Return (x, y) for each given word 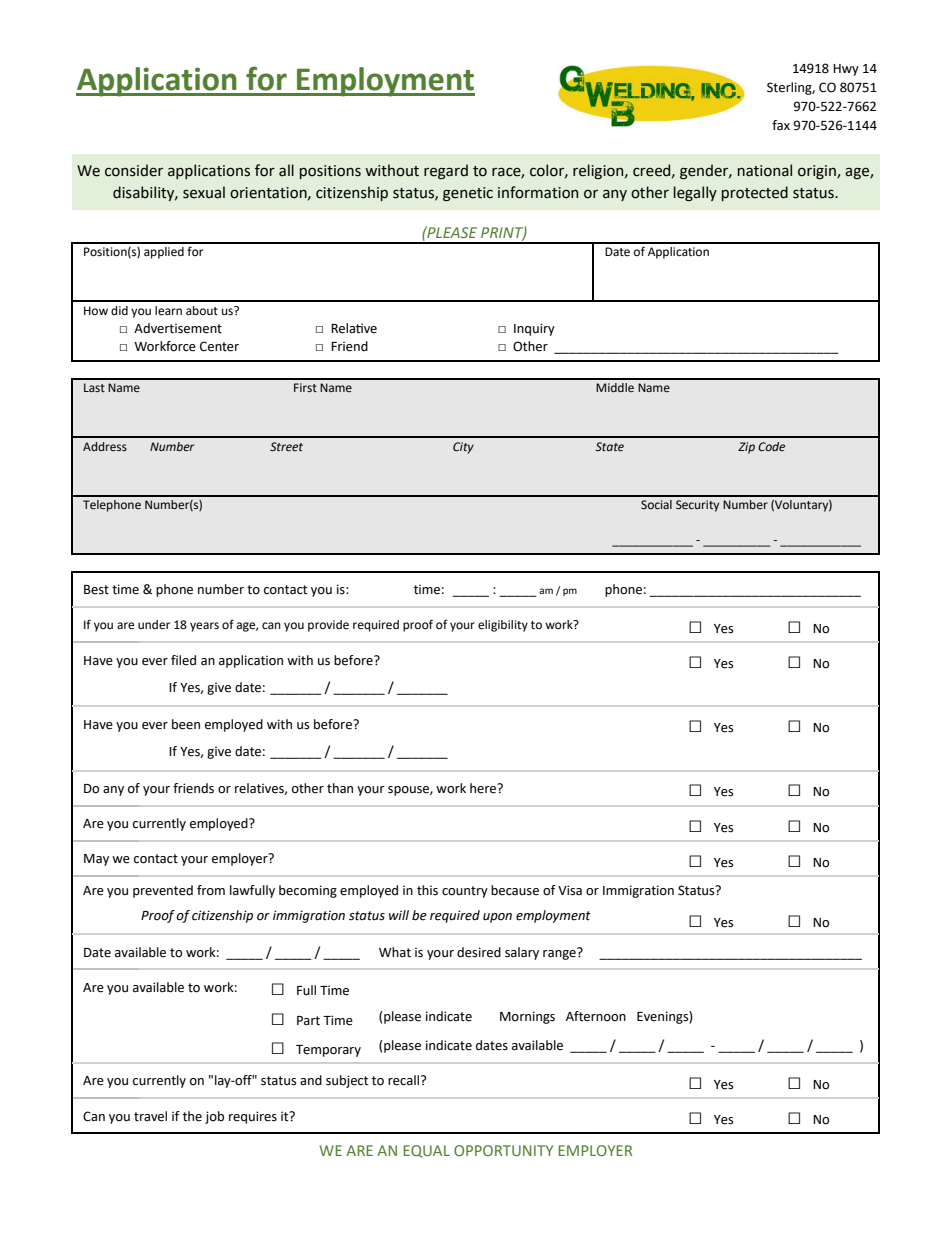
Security (697, 506)
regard (446, 171)
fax (781, 125)
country (465, 892)
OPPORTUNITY (503, 1150)
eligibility (503, 626)
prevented (163, 891)
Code (771, 446)
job (214, 1117)
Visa (570, 890)
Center (219, 346)
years (204, 627)
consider (134, 170)
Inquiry (534, 329)
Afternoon (596, 1016)
